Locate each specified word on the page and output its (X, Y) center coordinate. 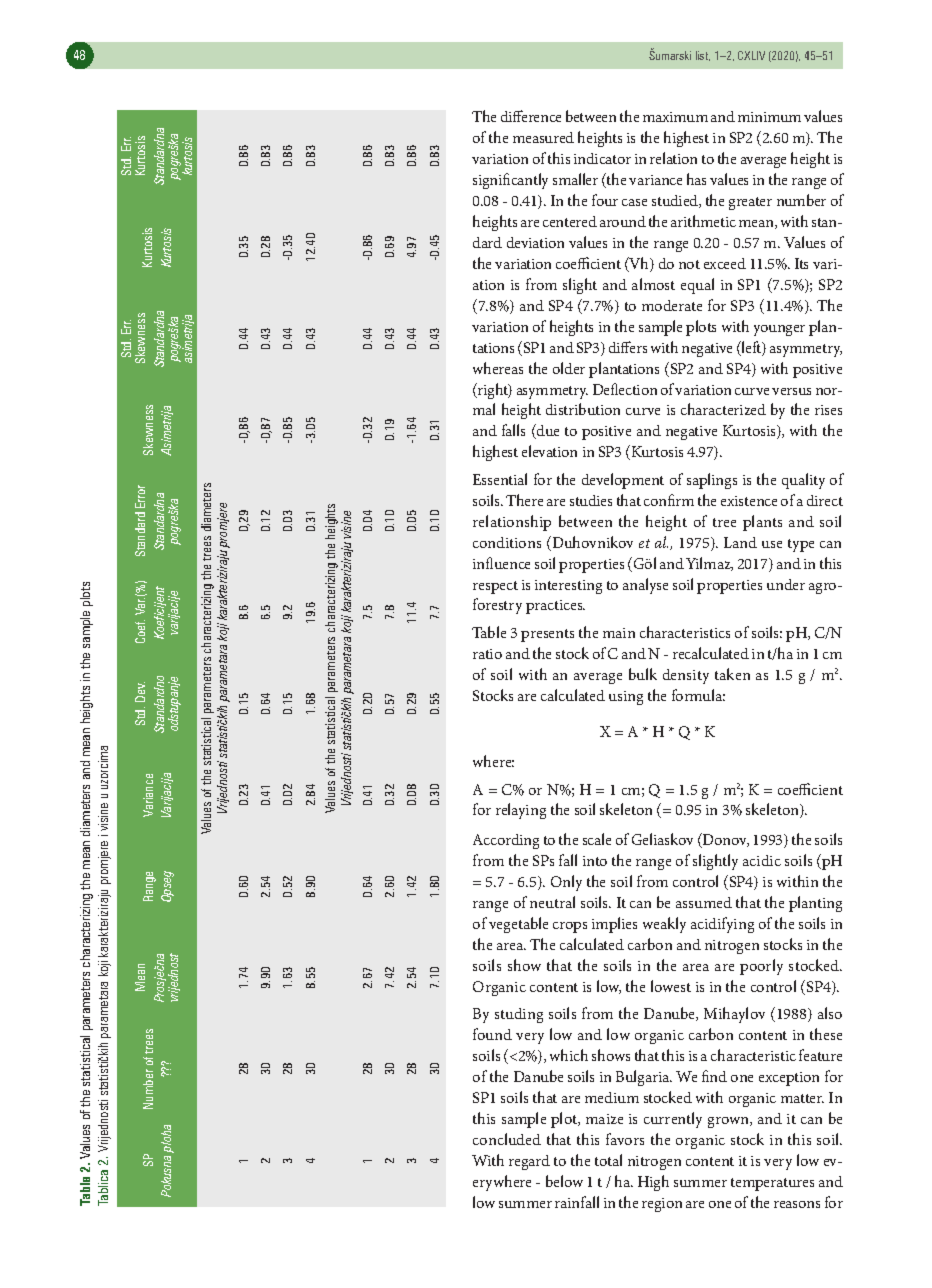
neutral (552, 902)
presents (547, 635)
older (569, 368)
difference (531, 116)
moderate (672, 305)
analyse (645, 586)
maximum (675, 117)
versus (791, 391)
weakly (664, 925)
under (786, 584)
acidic (762, 860)
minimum (769, 117)
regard (529, 1162)
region (662, 1205)
